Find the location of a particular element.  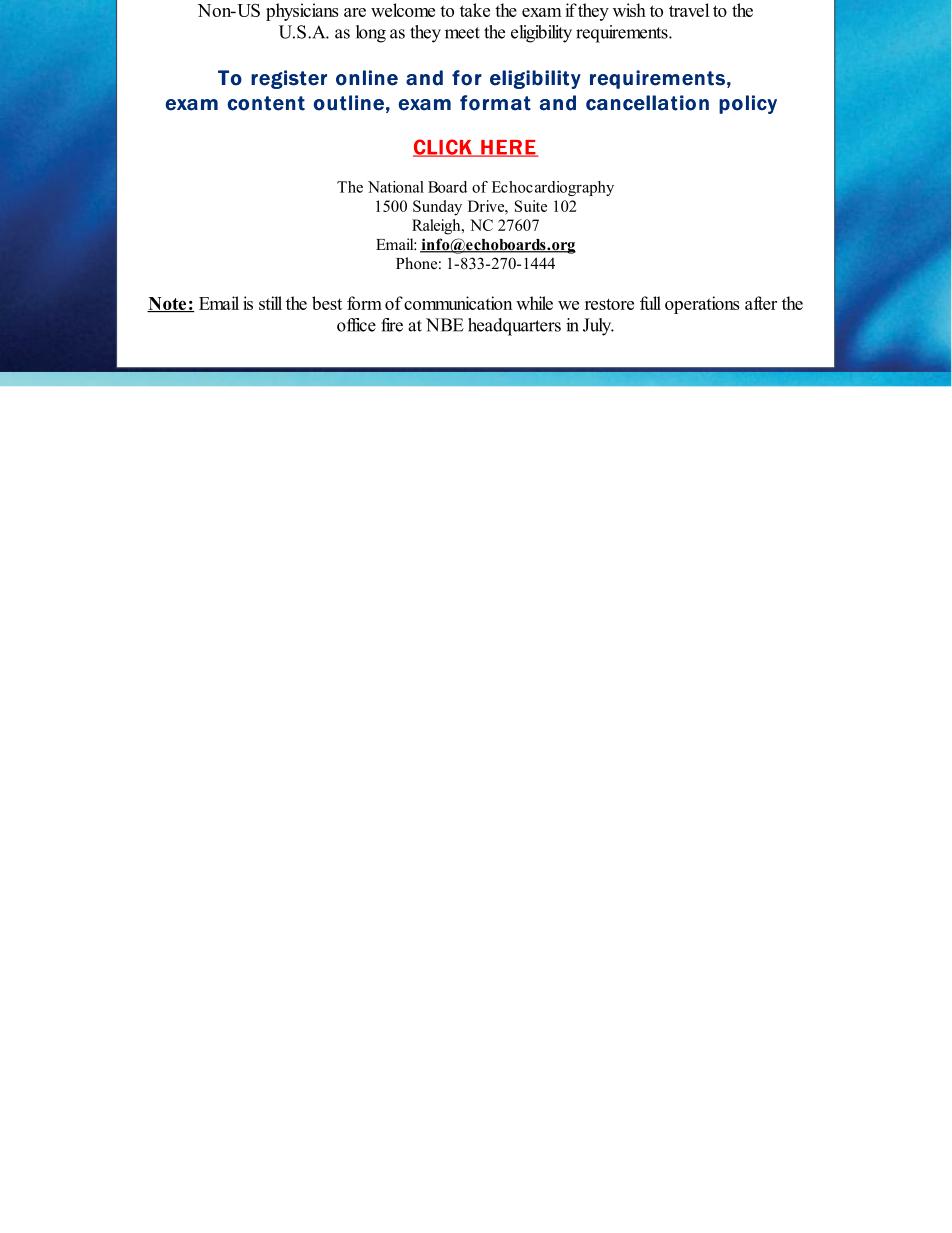

travel is located at coordinates (689, 10).
